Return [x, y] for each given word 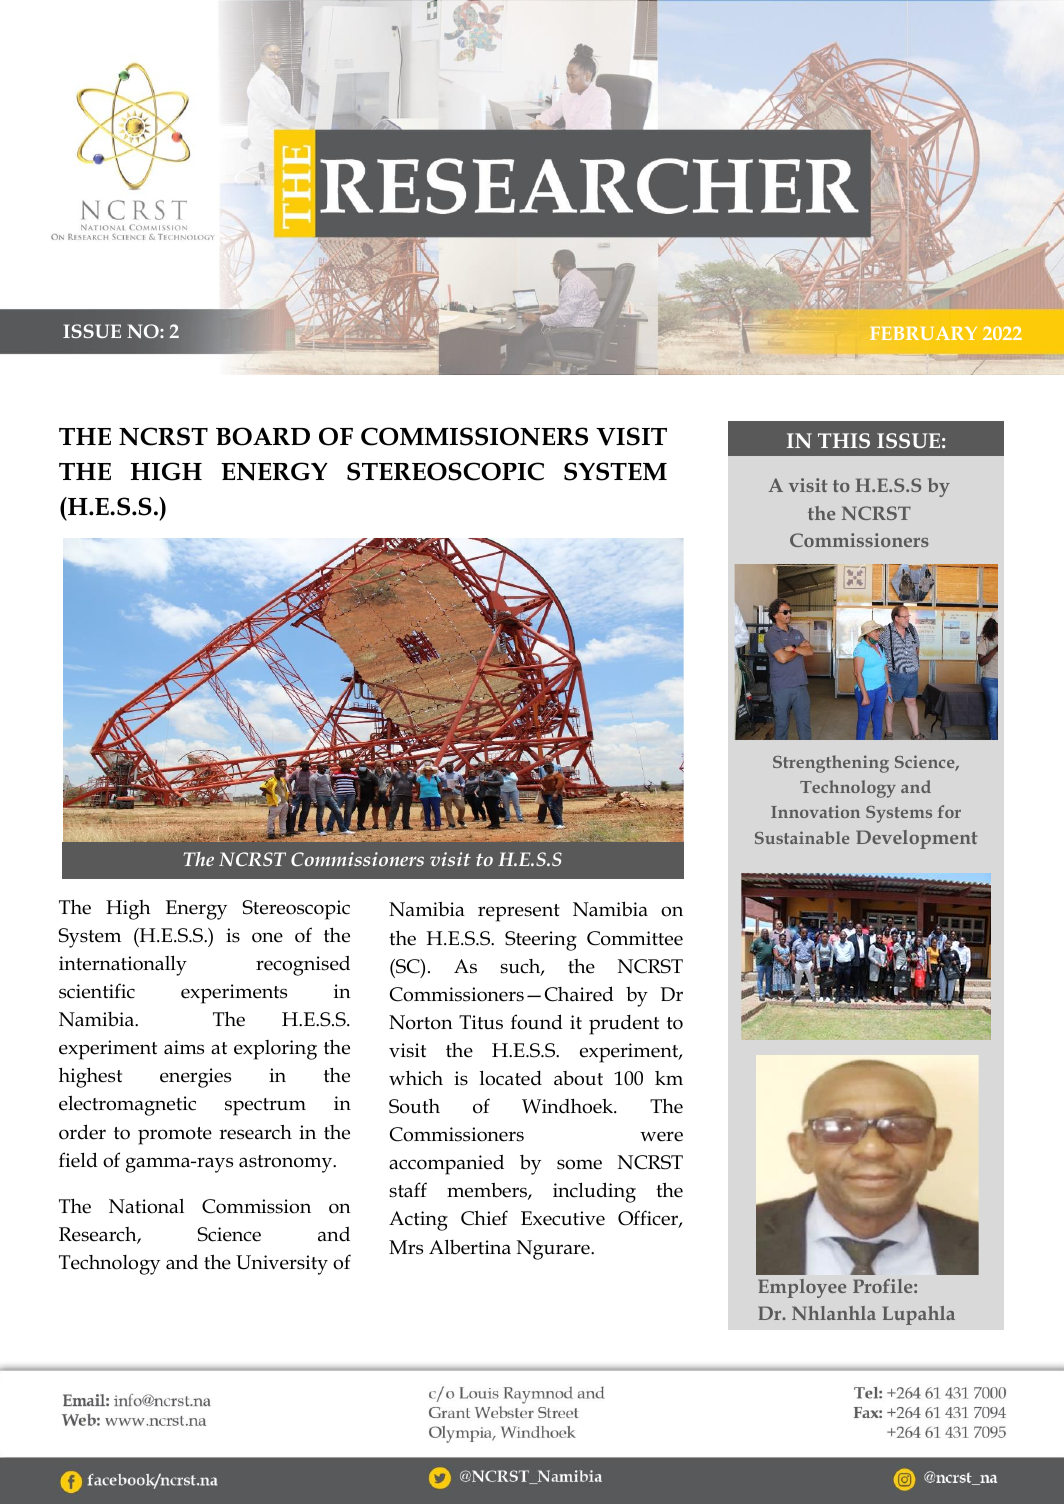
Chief [484, 1218]
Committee [635, 938]
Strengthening [831, 764]
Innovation [815, 811]
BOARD [263, 436]
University [282, 1265]
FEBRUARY [923, 333]
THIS [844, 440]
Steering [541, 941]
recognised [303, 965]
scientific [97, 991]
